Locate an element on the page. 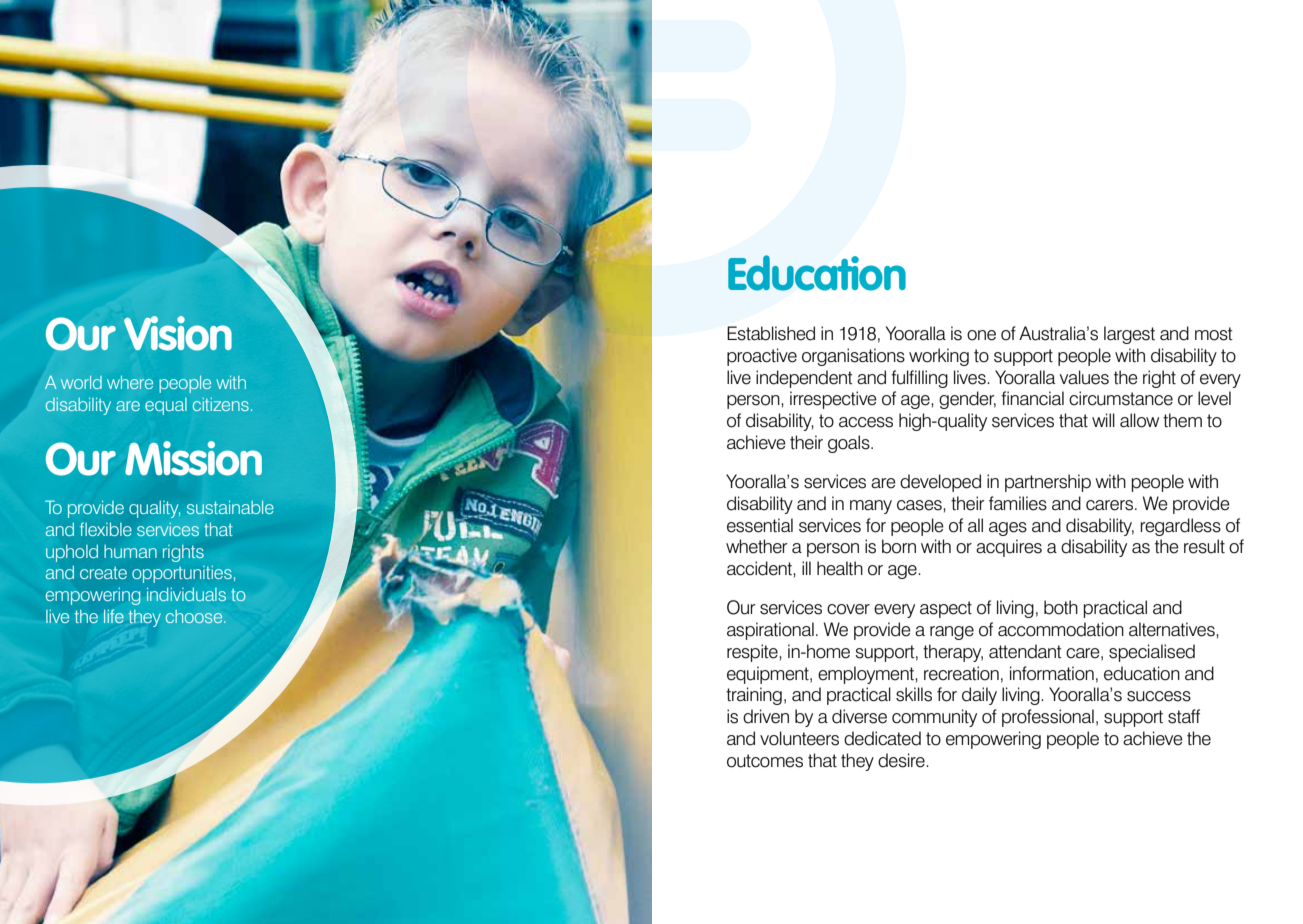 Image resolution: width=1303 pixels, height=924 pixels. essential is located at coordinates (760, 525).
